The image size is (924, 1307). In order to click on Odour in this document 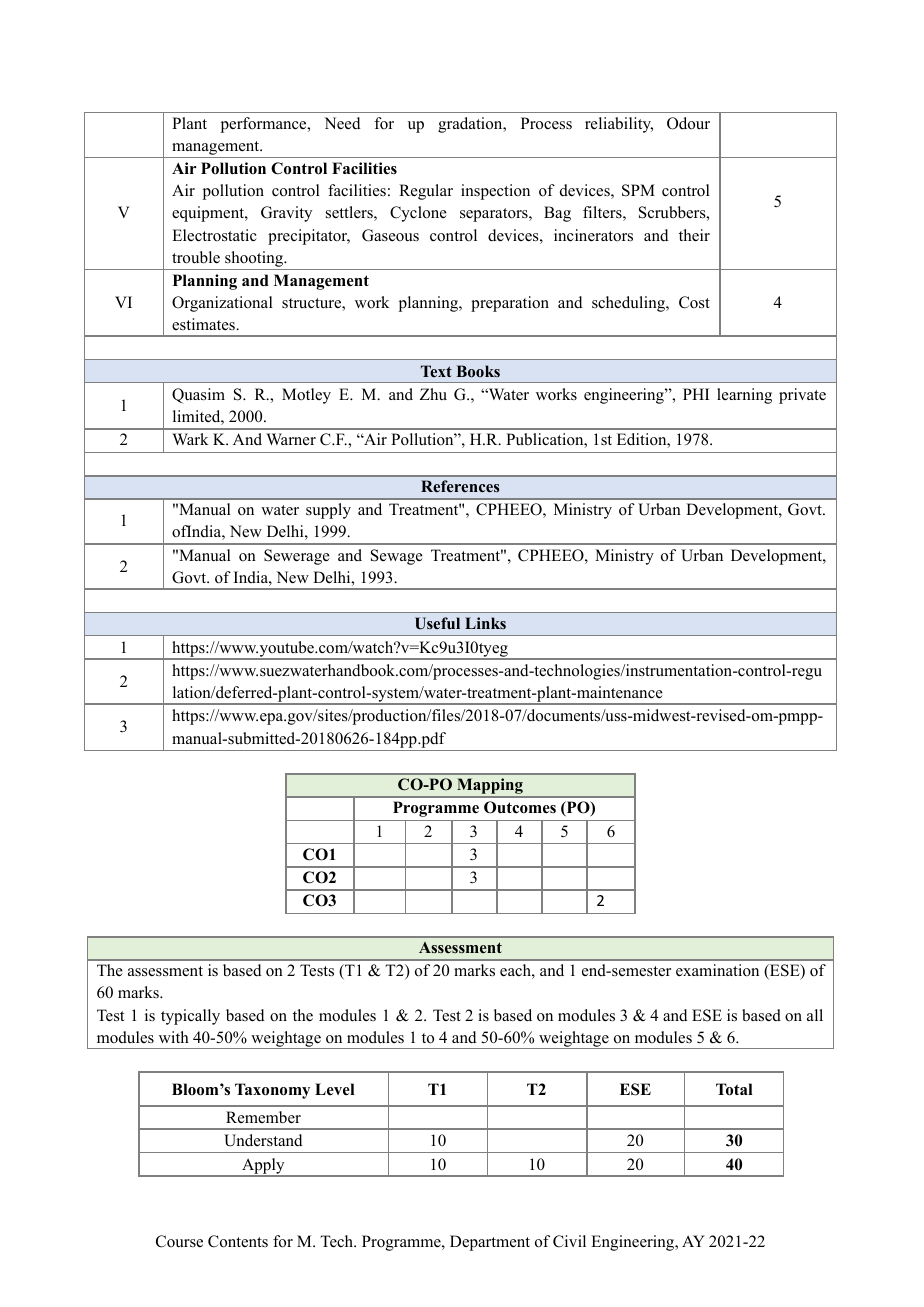, I will do `click(688, 123)`.
